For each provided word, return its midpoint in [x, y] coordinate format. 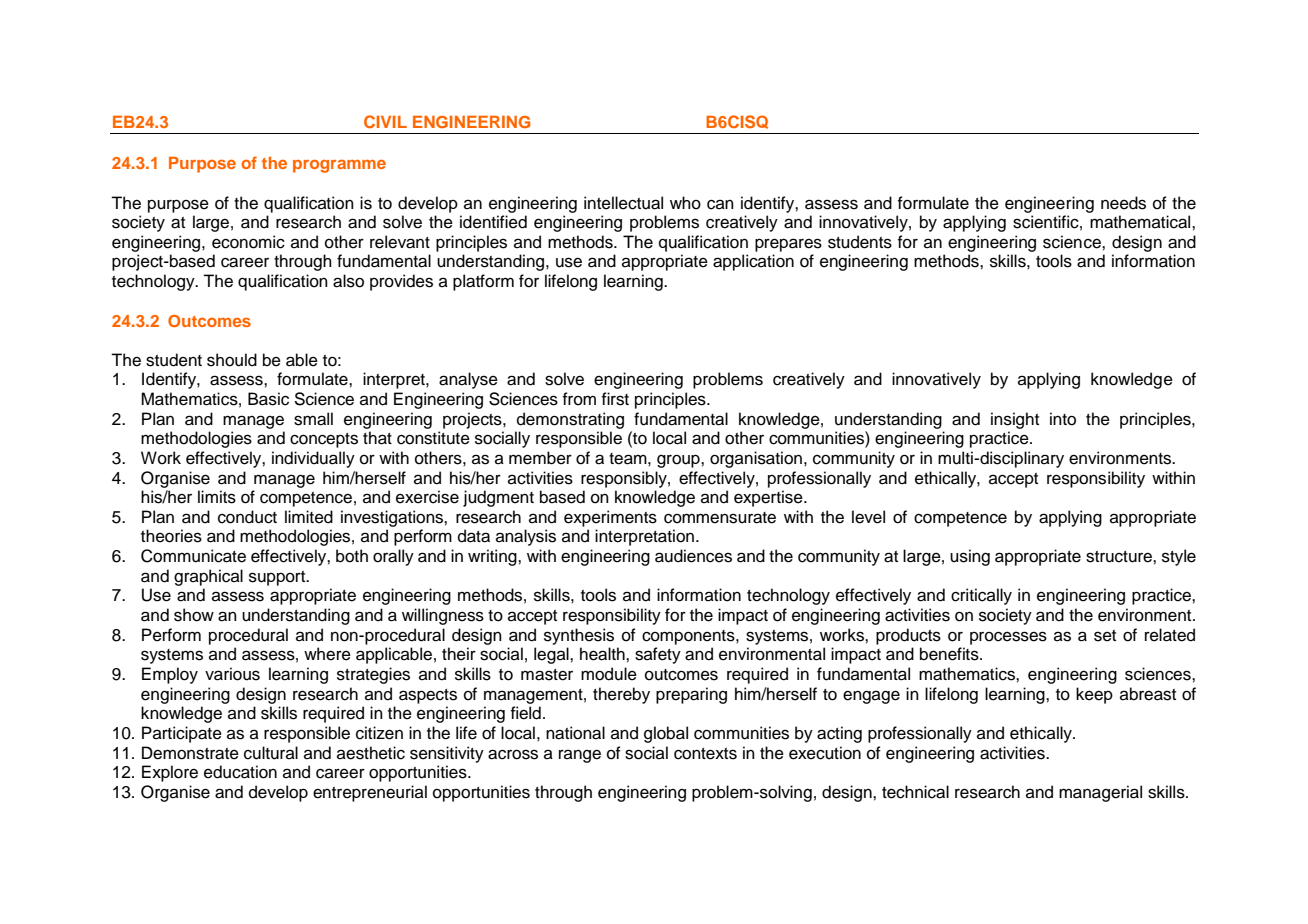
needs [1123, 203]
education [240, 772]
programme [339, 166]
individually [313, 459]
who [685, 203]
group [679, 461]
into [1063, 419]
